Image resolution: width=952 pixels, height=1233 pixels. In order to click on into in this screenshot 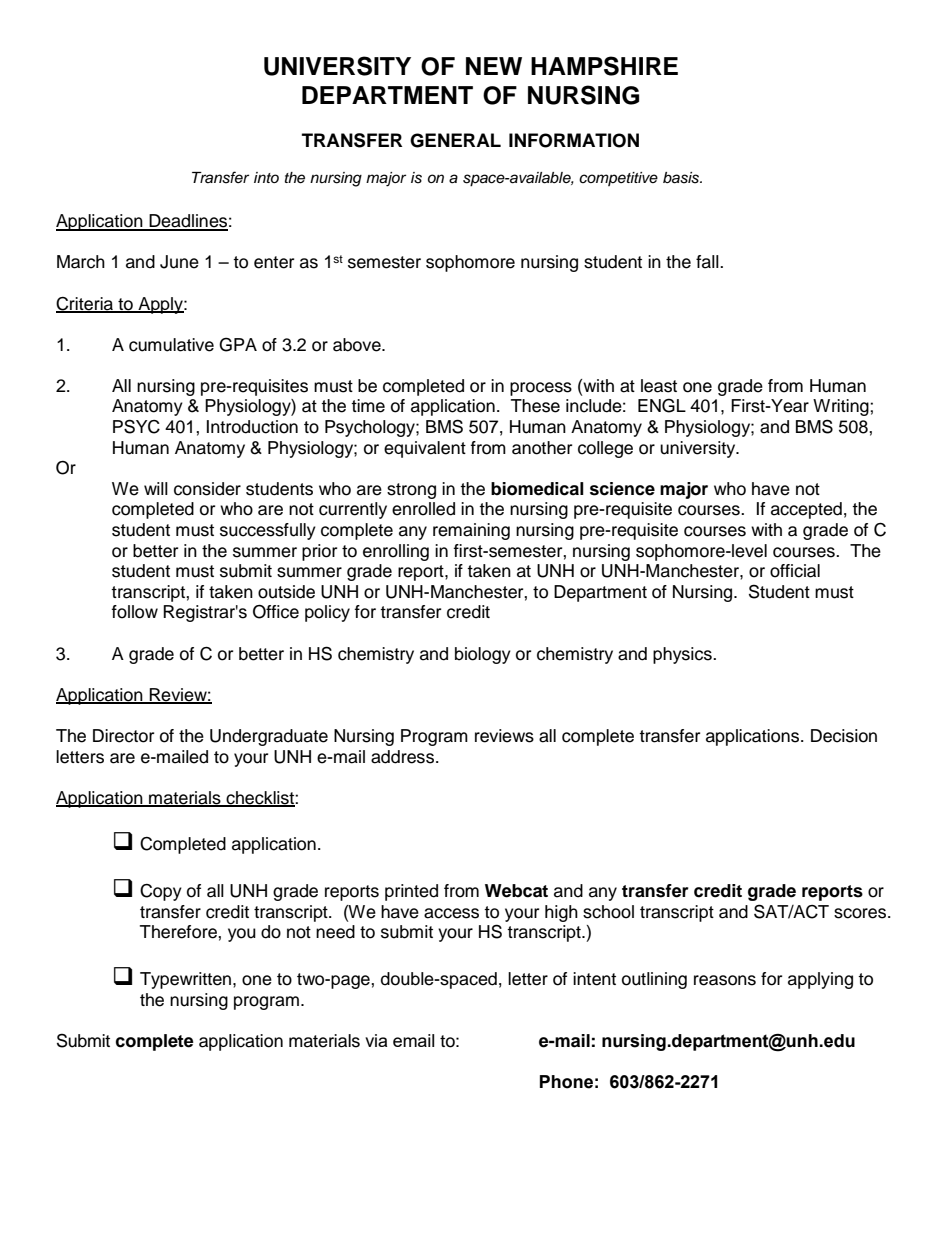, I will do `click(266, 177)`.
